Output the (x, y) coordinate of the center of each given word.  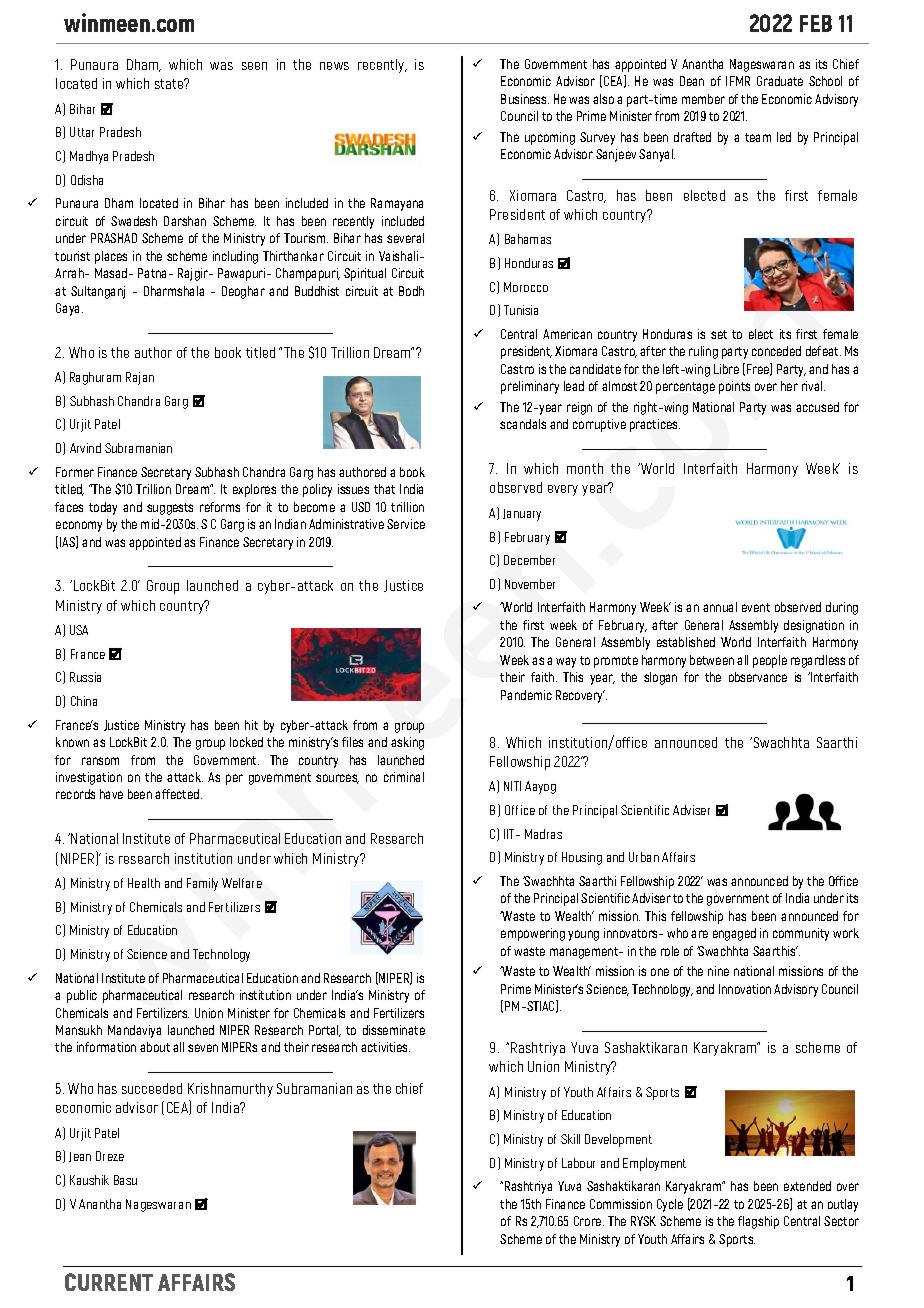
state (170, 83)
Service (406, 524)
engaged (734, 934)
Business (525, 99)
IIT (511, 834)
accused (817, 407)
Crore (589, 1221)
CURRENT (109, 1282)
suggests (170, 509)
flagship (758, 1222)
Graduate (780, 81)
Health (144, 883)
